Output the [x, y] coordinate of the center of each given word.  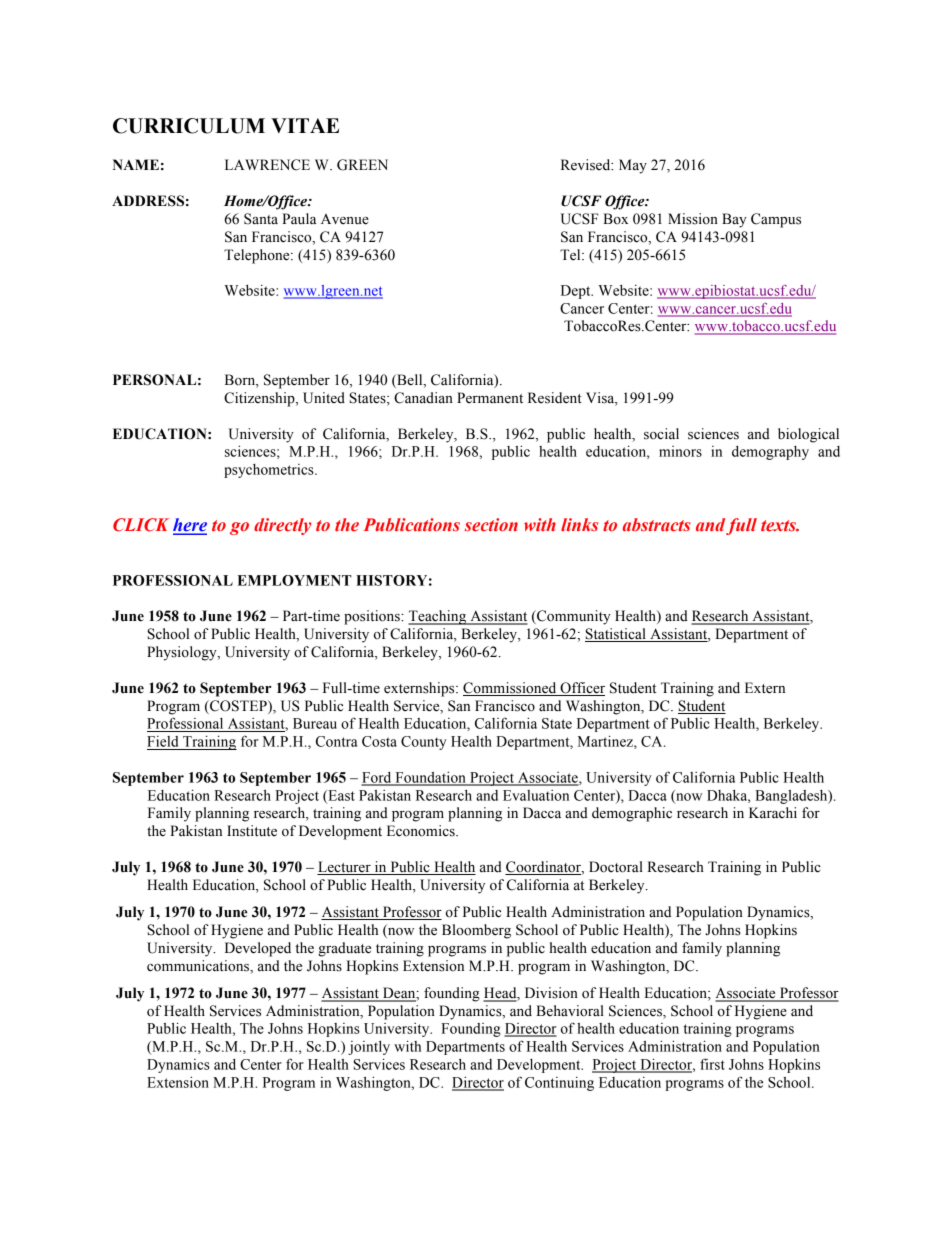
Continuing [559, 1083]
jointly [369, 1047]
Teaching [438, 617]
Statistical [616, 635]
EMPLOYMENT [294, 580]
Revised [587, 165]
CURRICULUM [189, 126]
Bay [734, 220]
